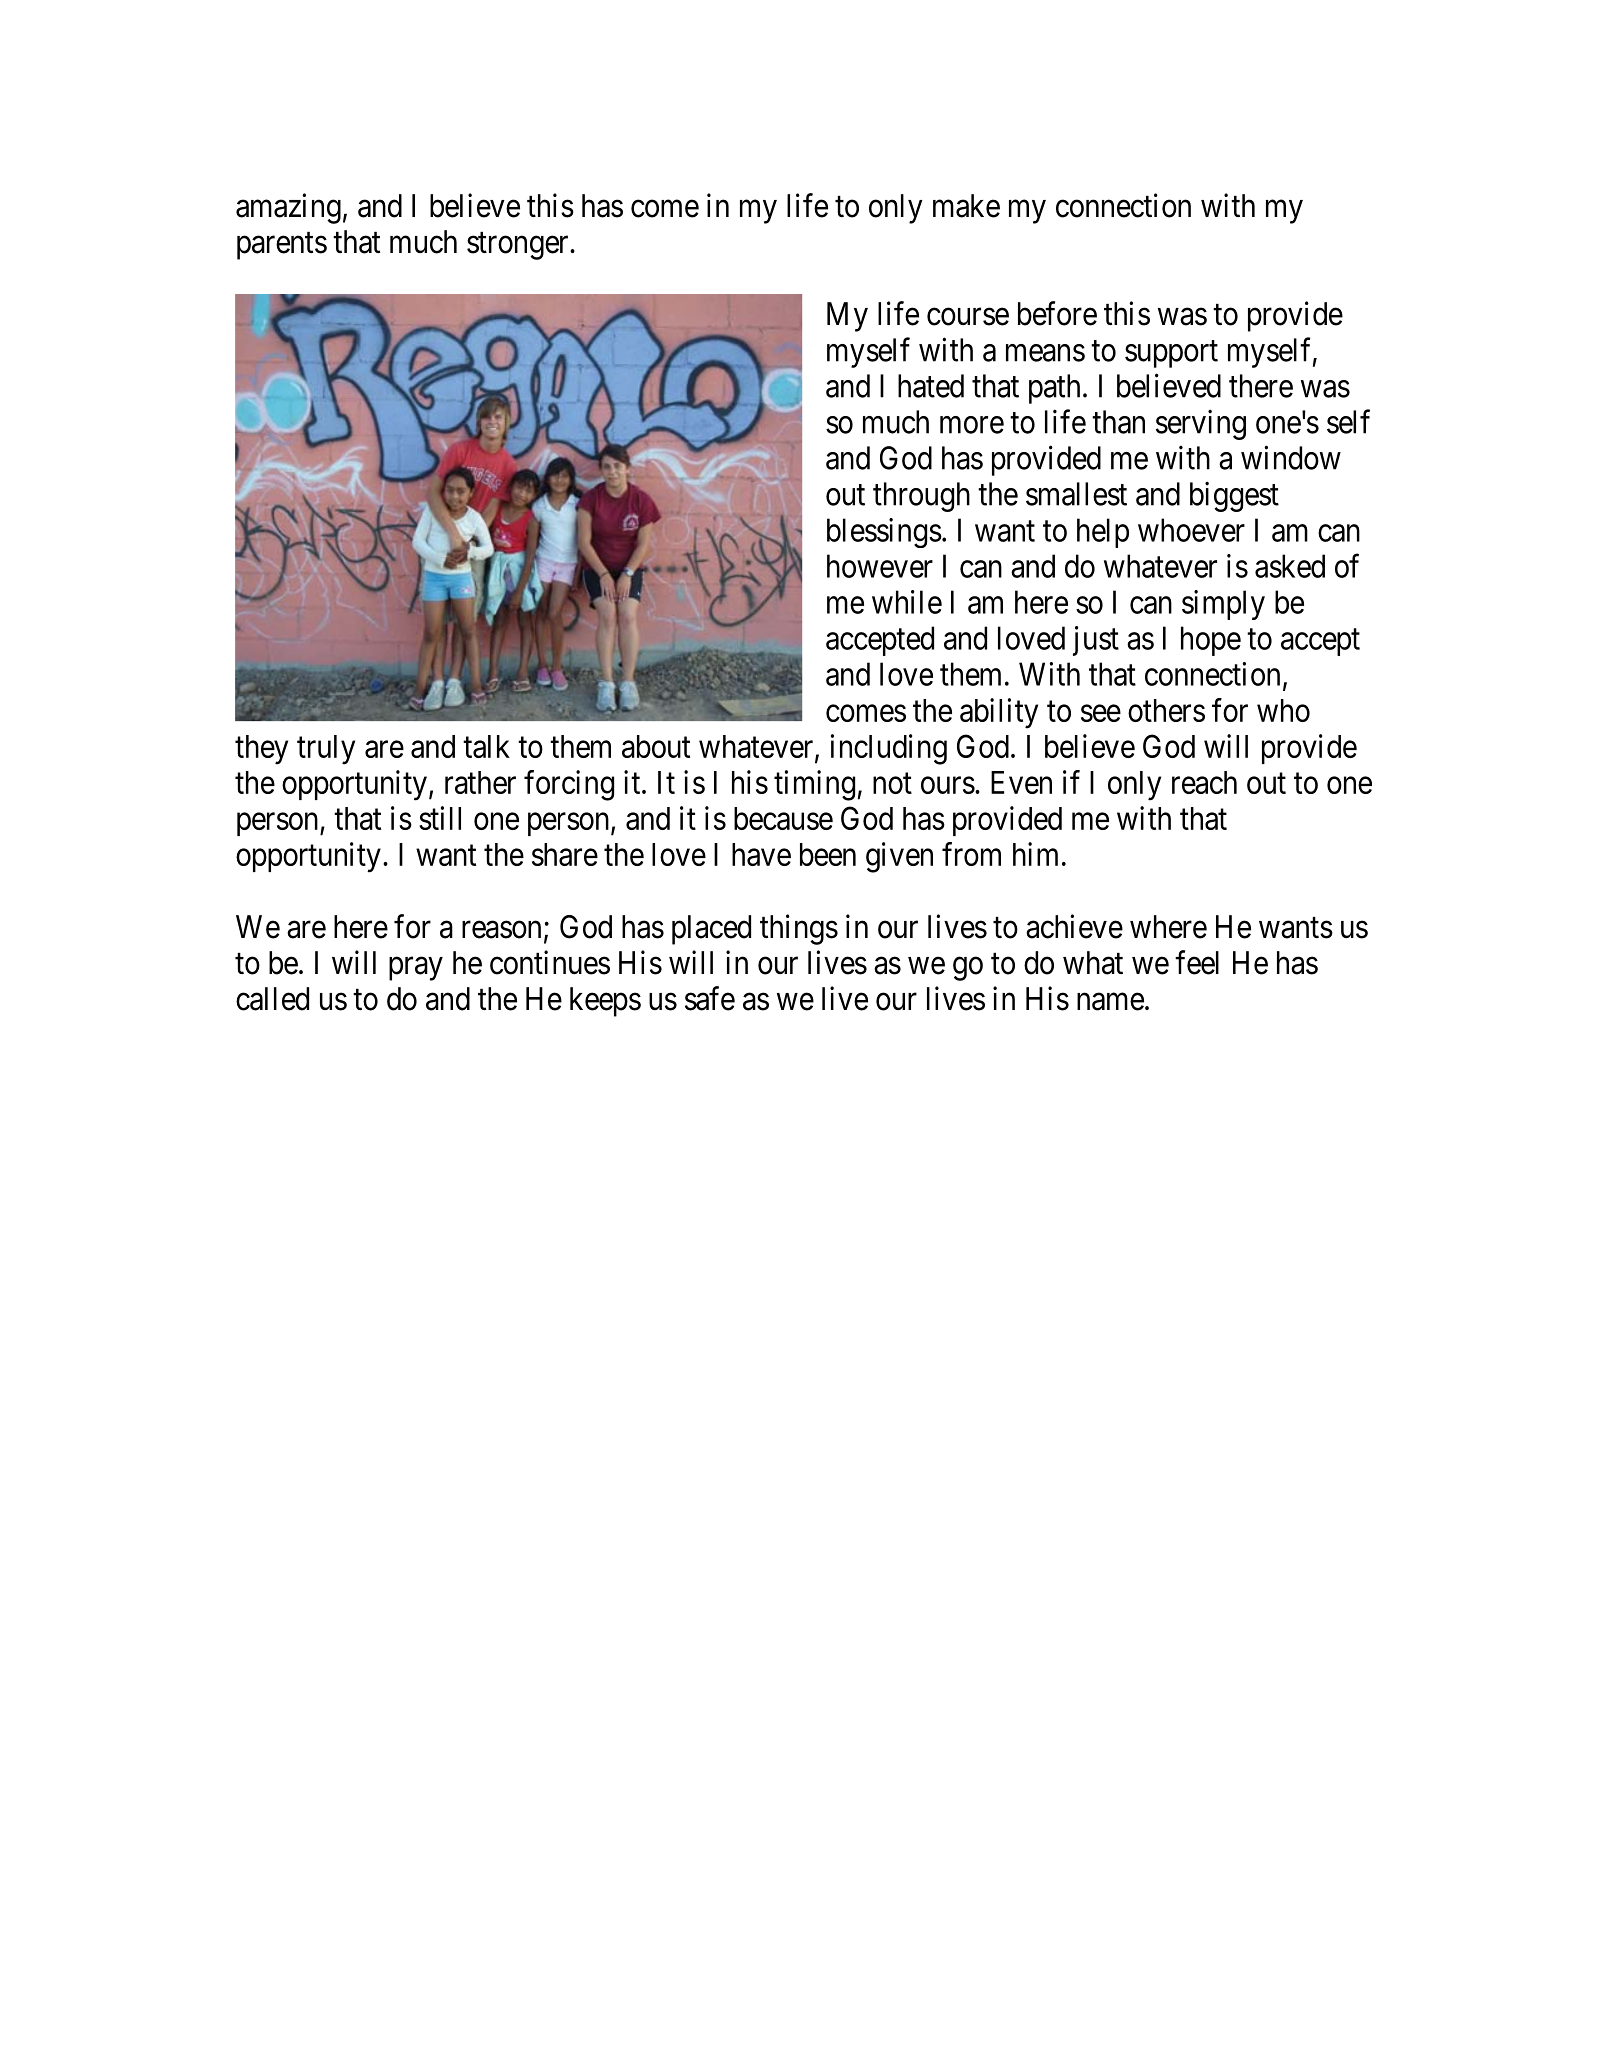  What do you see at coordinates (966, 206) in the document?
I see `make` at bounding box center [966, 206].
